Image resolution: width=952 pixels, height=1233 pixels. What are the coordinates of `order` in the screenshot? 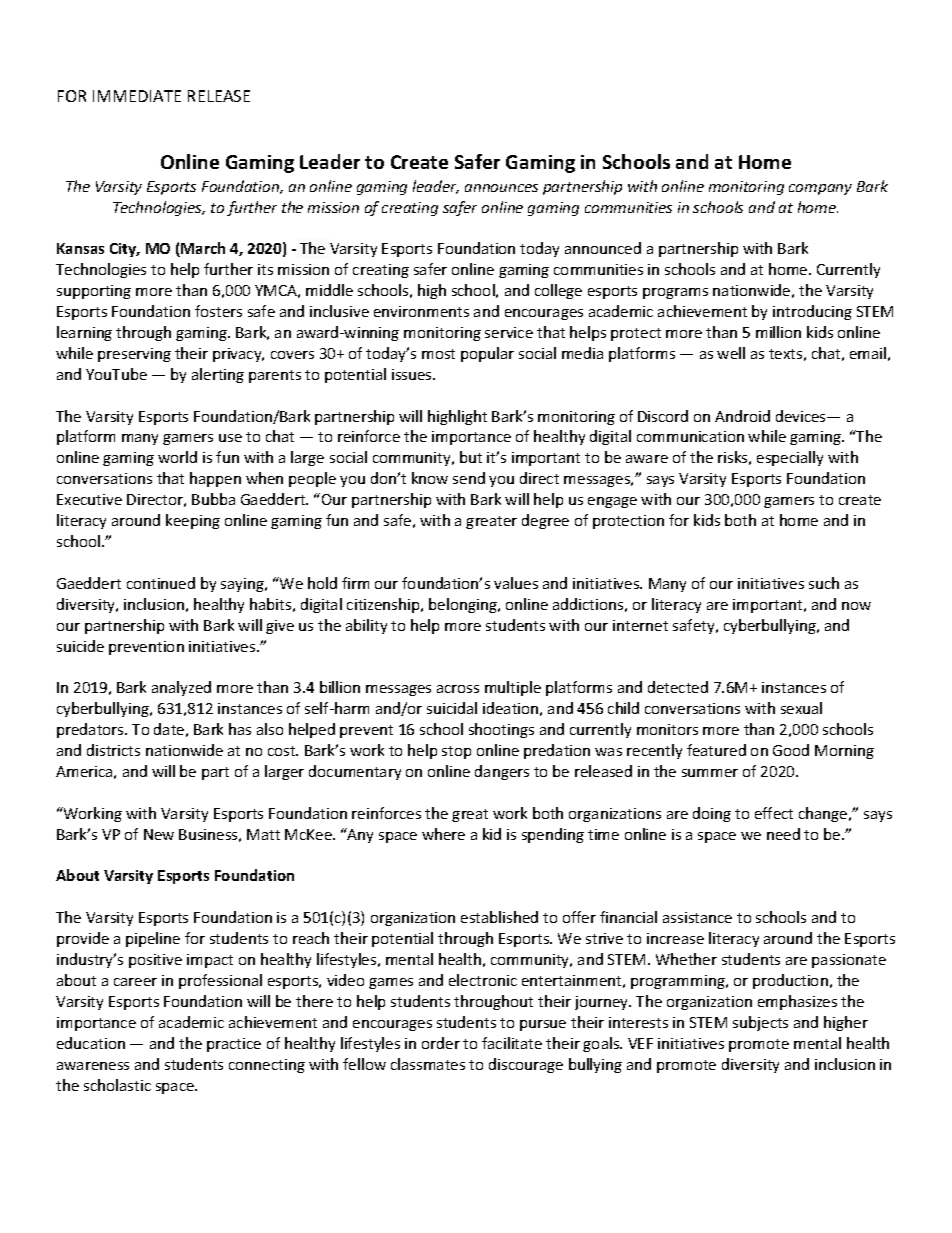 It's located at (441, 1043).
